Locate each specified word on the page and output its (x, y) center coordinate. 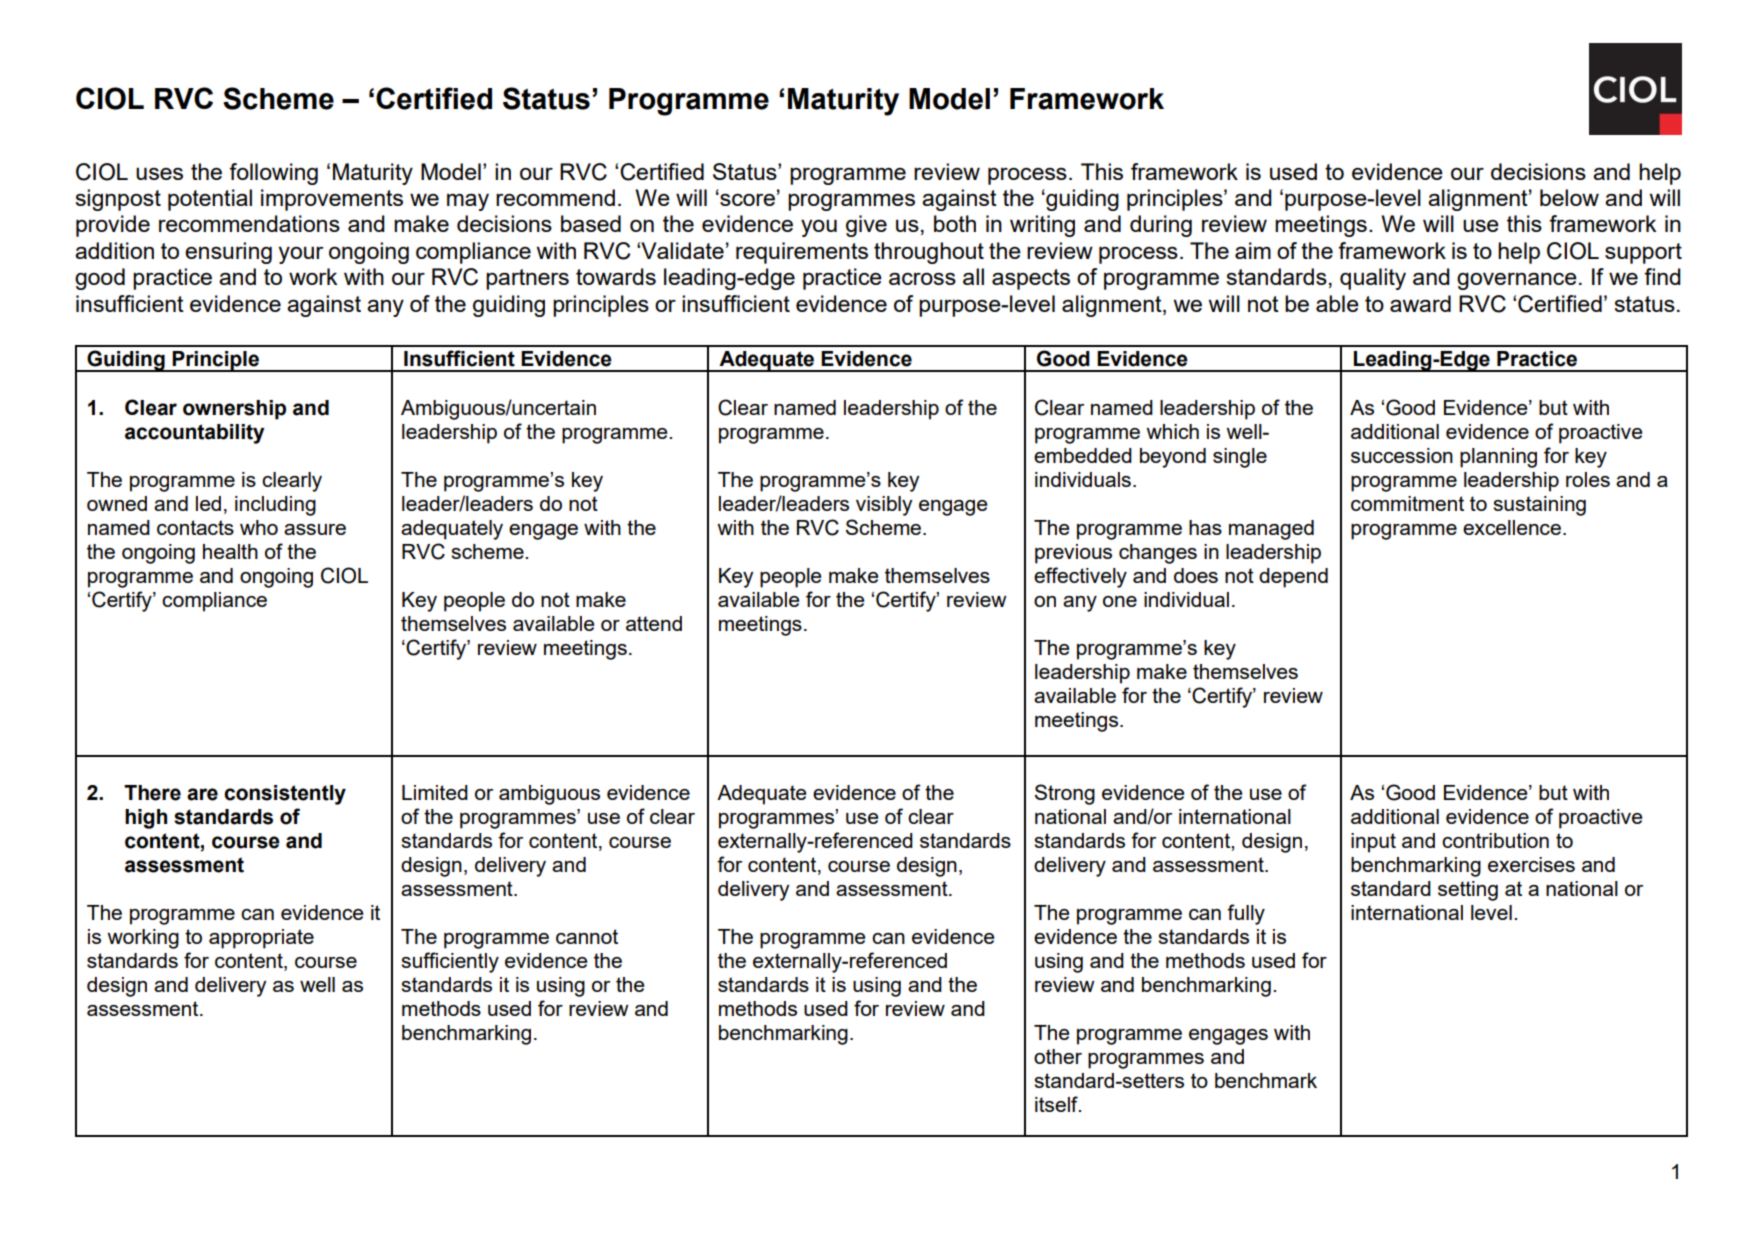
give (866, 226)
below (1569, 197)
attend (654, 623)
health (230, 551)
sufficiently (450, 962)
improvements (332, 200)
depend (1293, 578)
